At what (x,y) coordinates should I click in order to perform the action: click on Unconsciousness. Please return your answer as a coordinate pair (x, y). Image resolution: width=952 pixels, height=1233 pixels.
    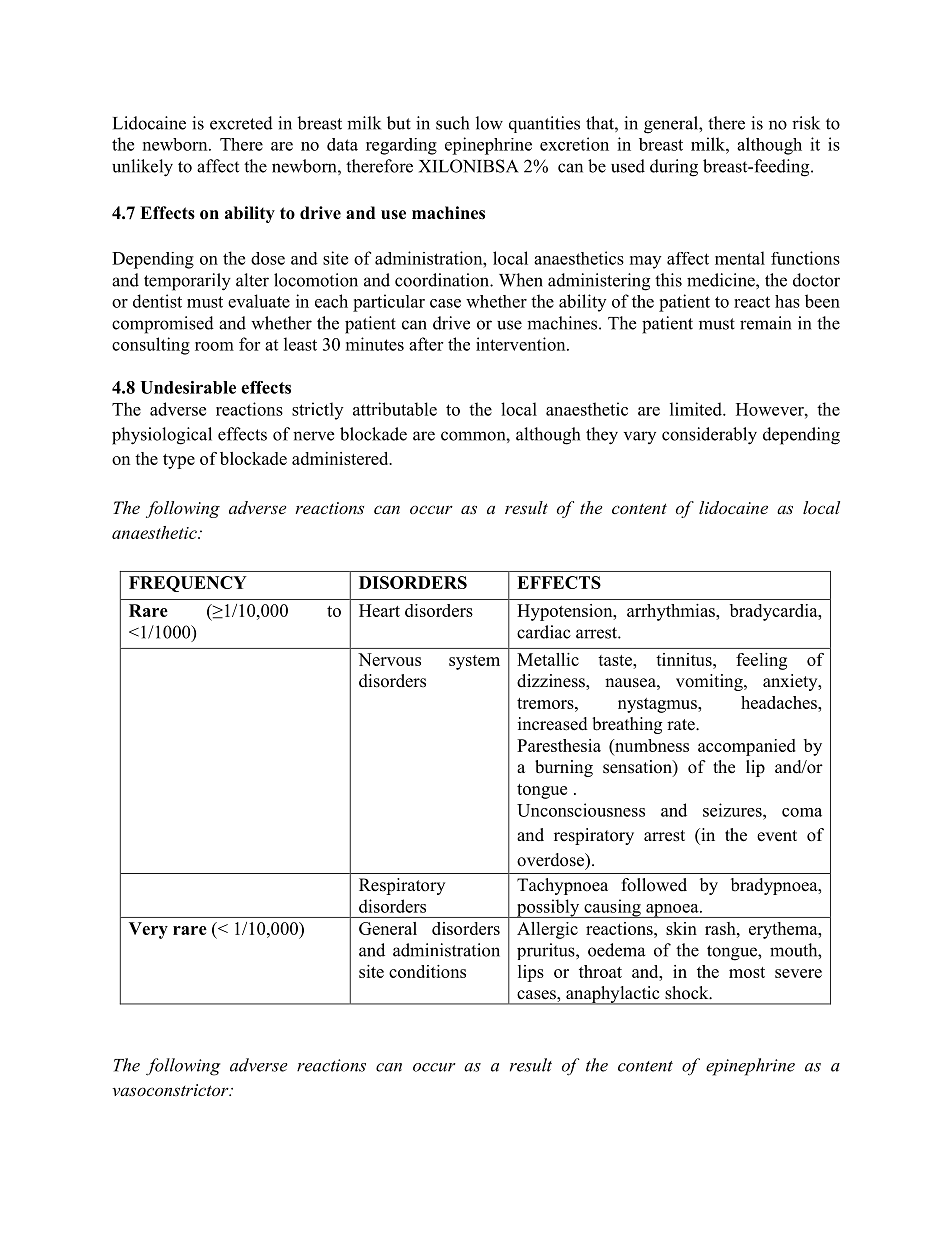
    Looking at the image, I should click on (581, 810).
